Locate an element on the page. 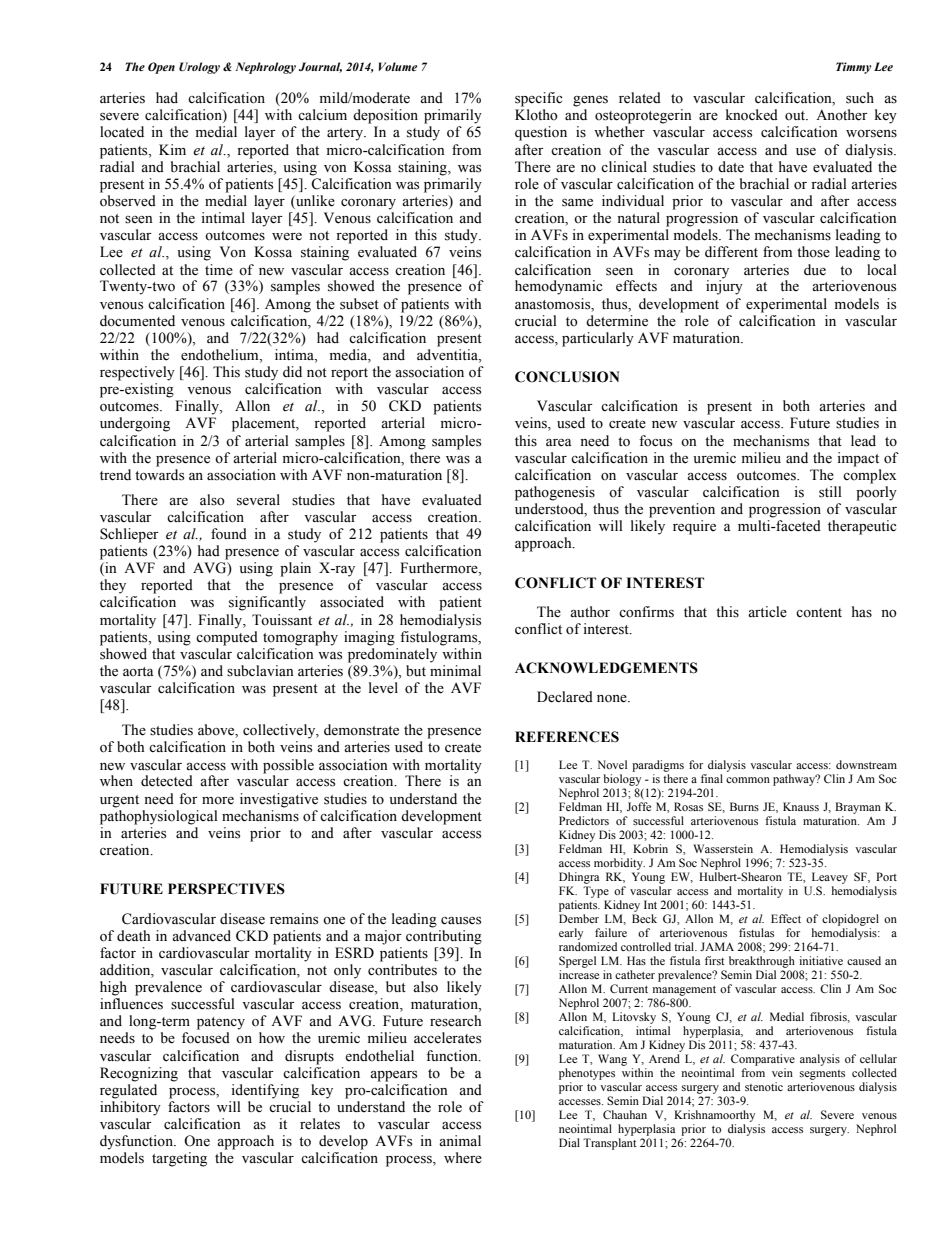 This document has width=952, height=1233. knocked is located at coordinates (752, 115).
